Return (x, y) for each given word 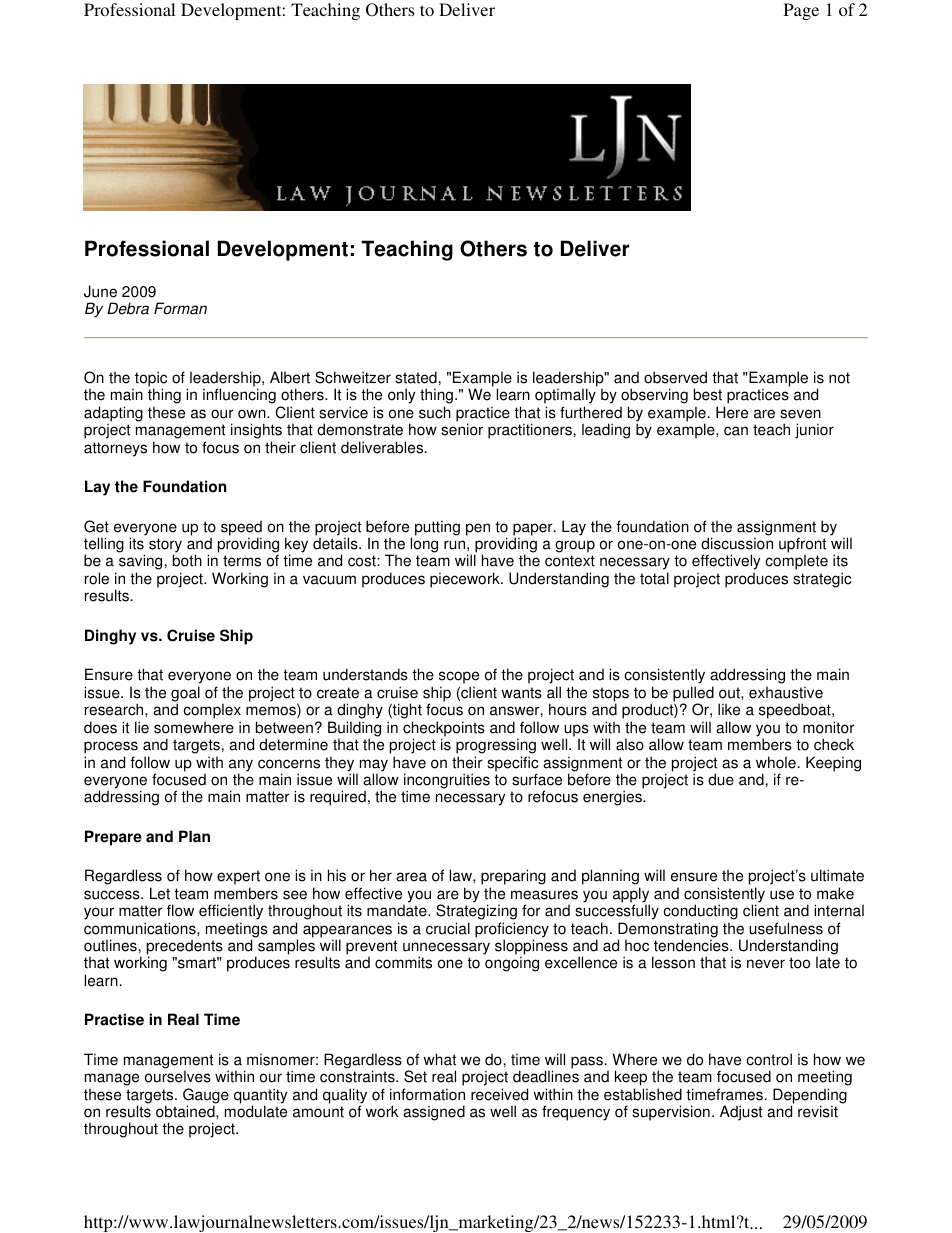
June (100, 291)
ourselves (178, 1076)
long (424, 545)
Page (801, 11)
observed (675, 377)
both (187, 560)
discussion (737, 543)
